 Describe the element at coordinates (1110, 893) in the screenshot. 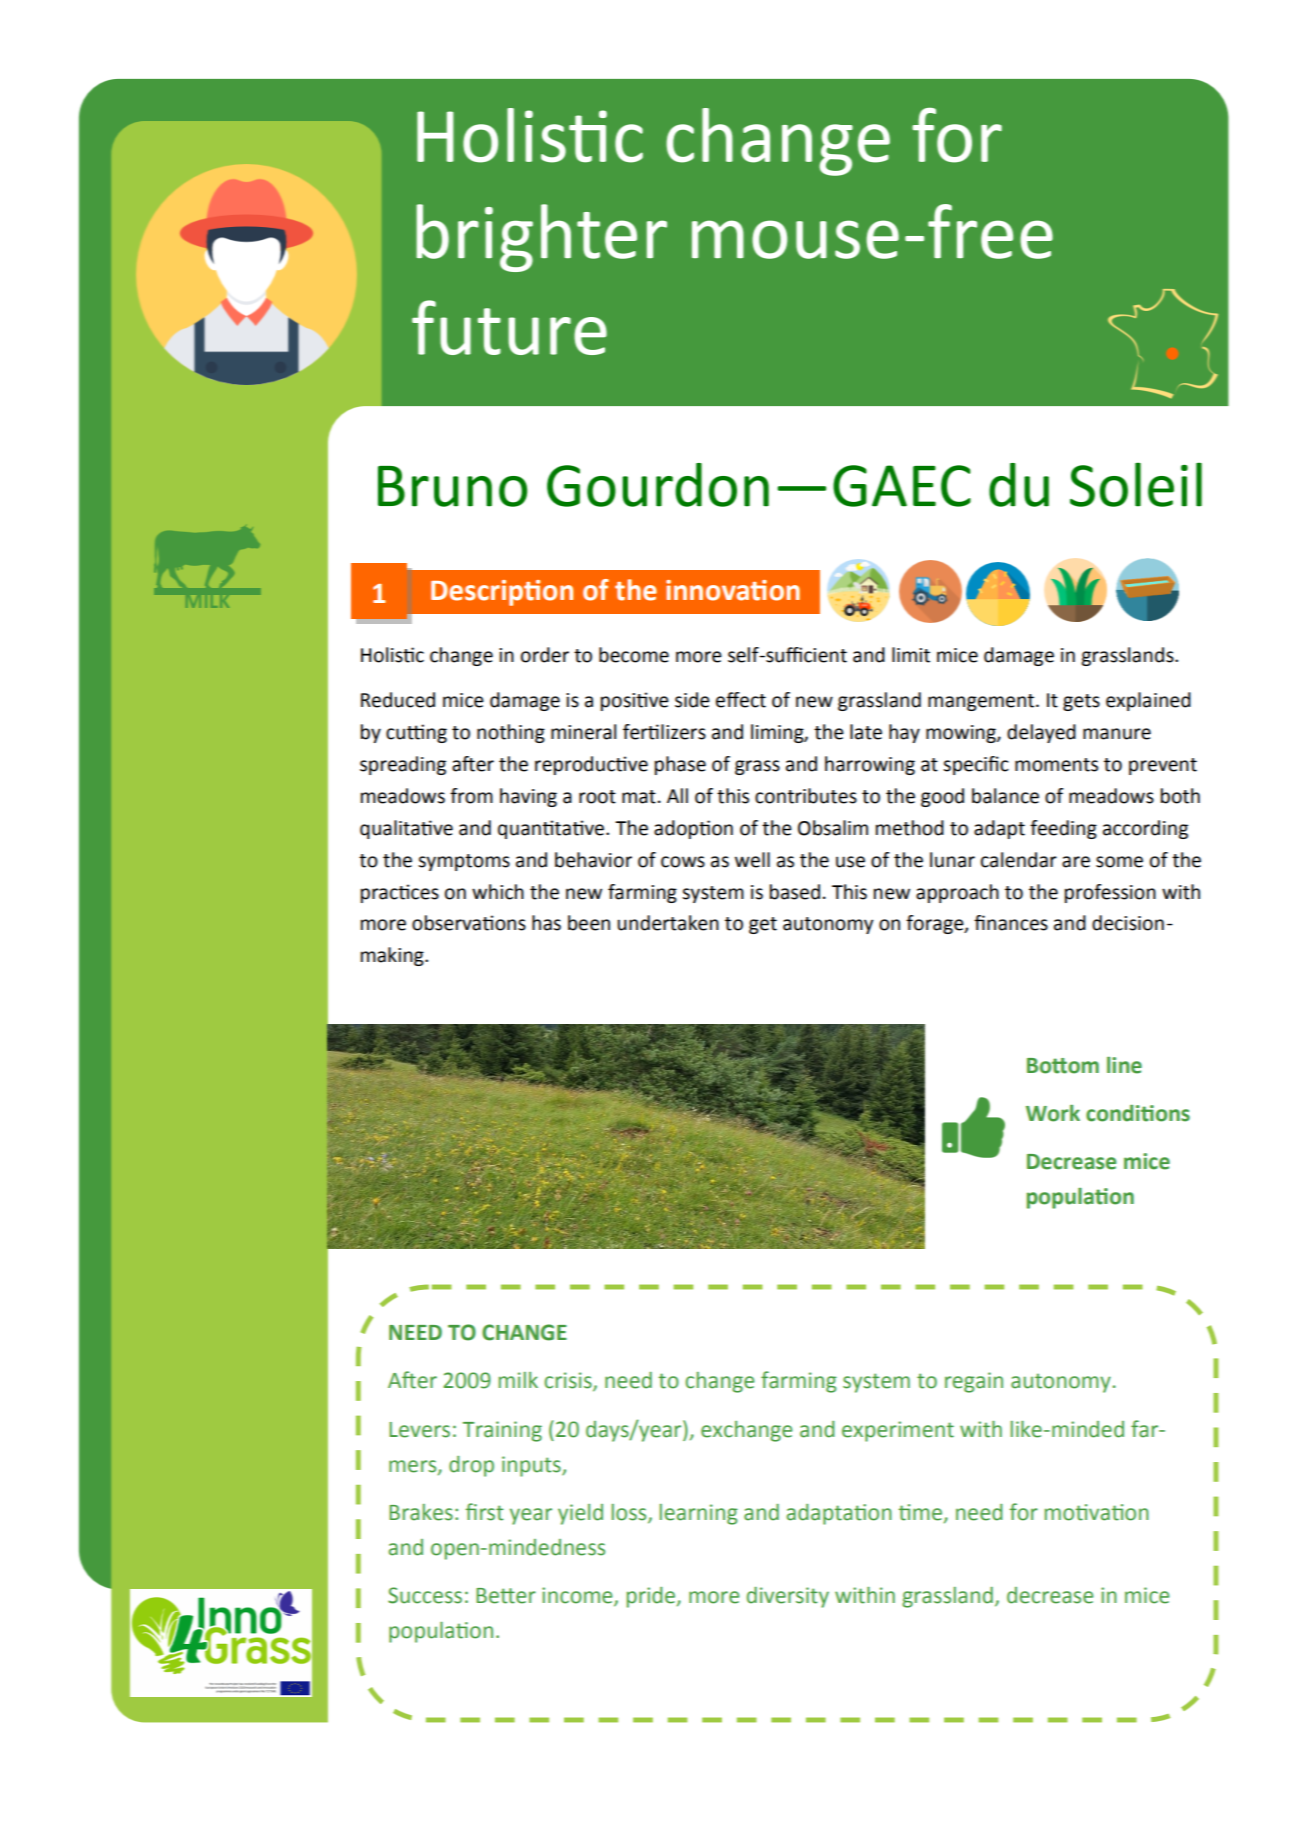

I see `profession` at that location.
